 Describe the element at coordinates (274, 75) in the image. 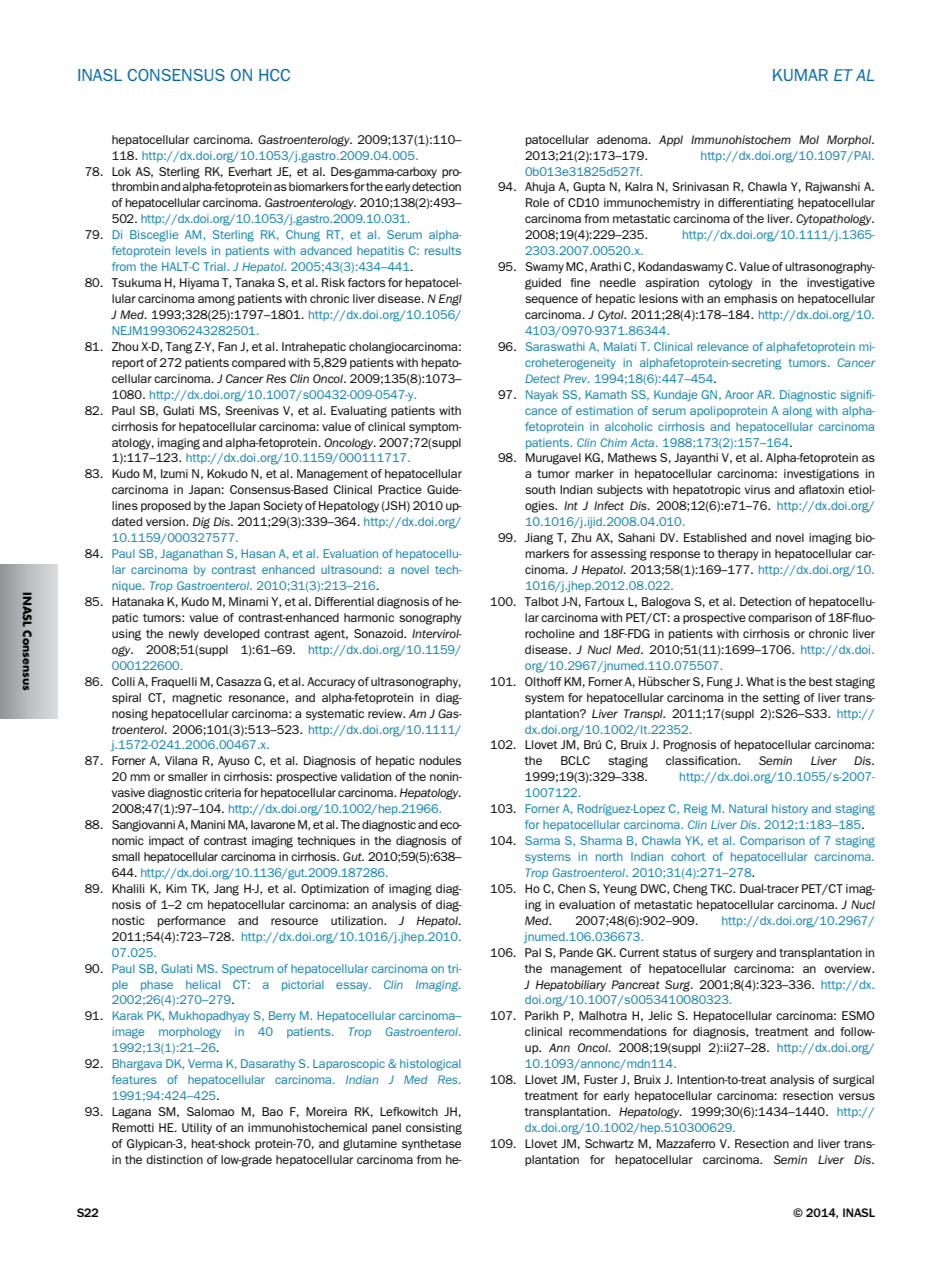

I see `HCC` at that location.
